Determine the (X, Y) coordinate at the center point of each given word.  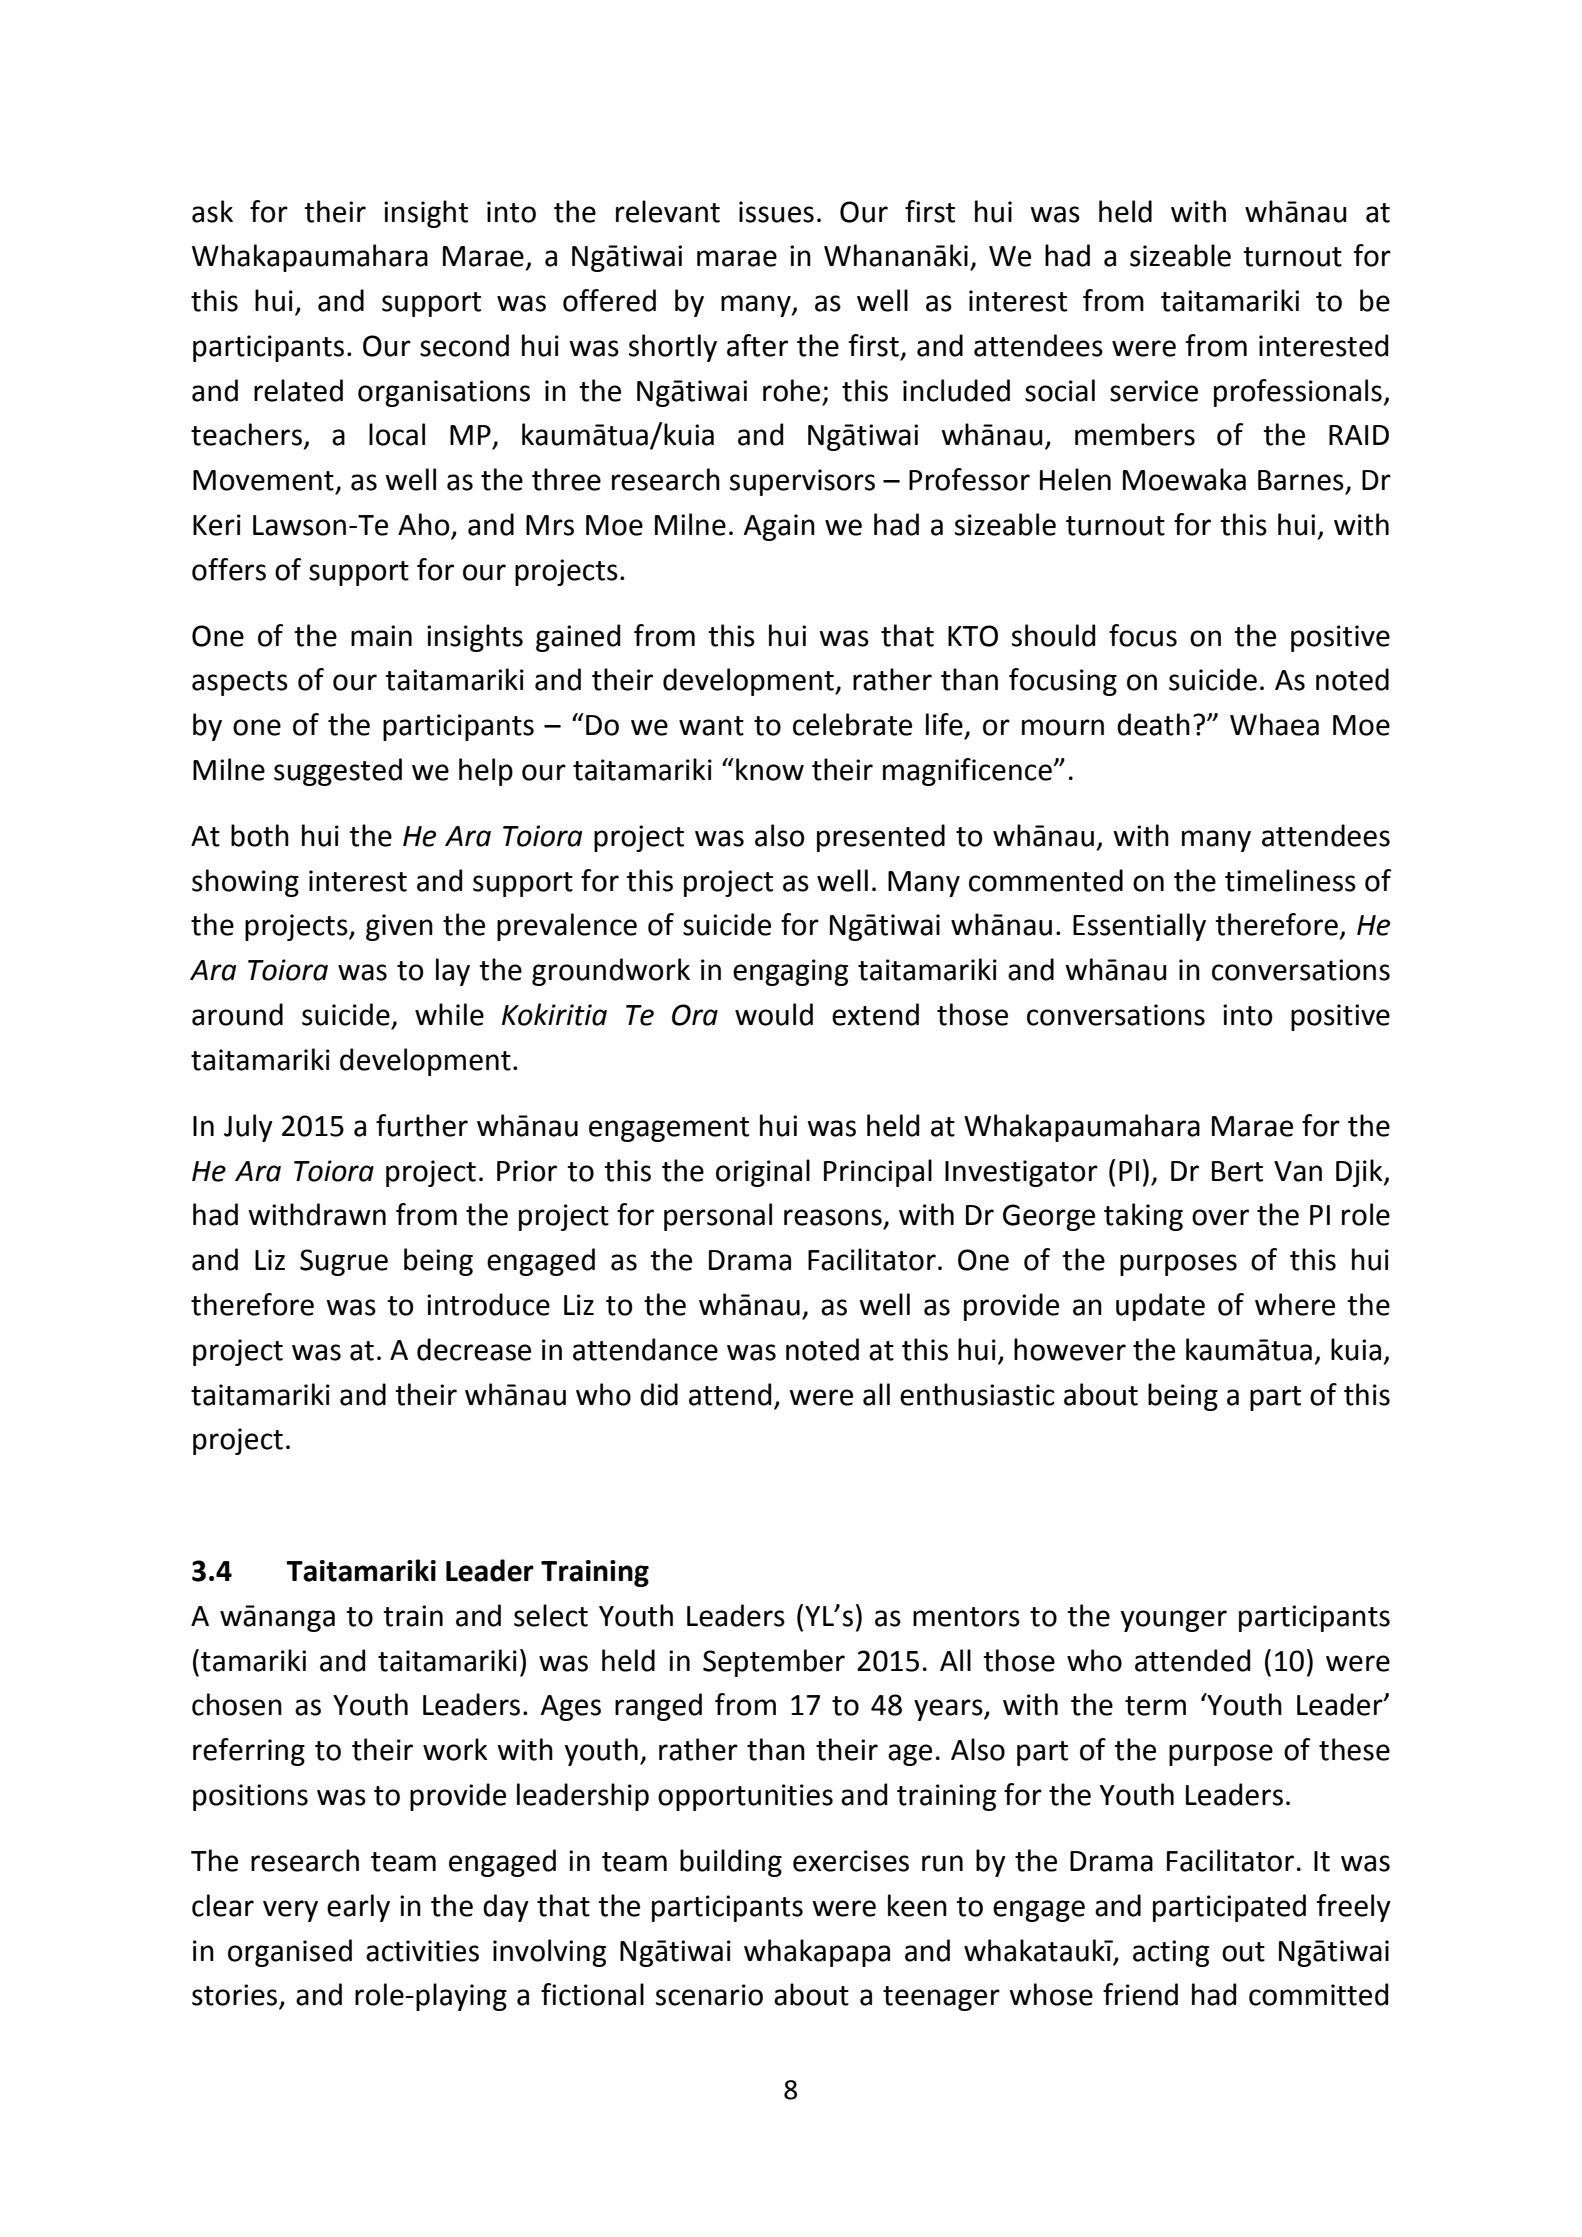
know (770, 769)
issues (776, 212)
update (1160, 1307)
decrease (474, 1349)
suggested (338, 772)
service (1154, 391)
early (358, 1908)
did (659, 1394)
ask (212, 211)
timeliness (1290, 880)
